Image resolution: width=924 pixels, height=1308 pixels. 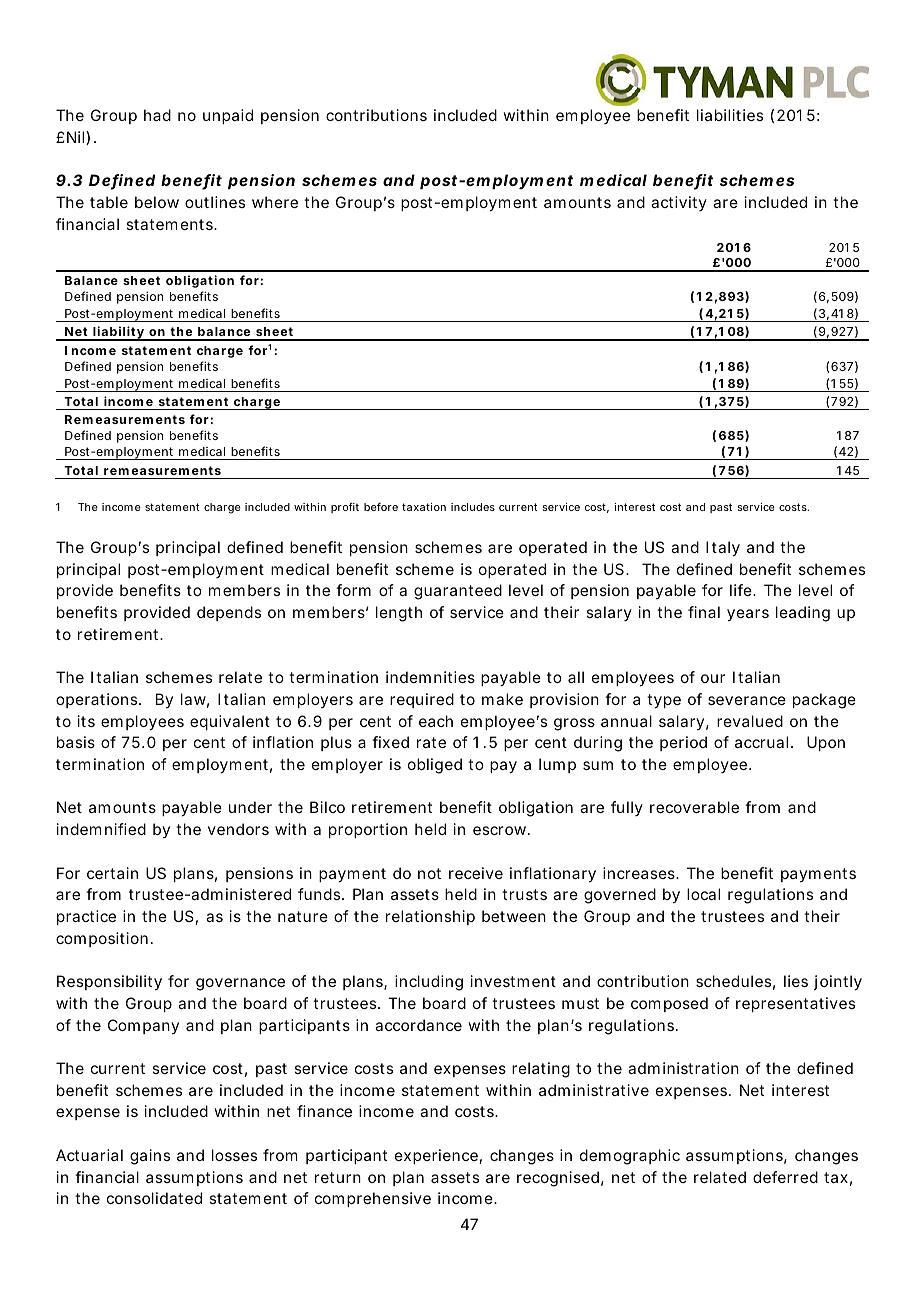 I want to click on where, so click(x=275, y=202).
